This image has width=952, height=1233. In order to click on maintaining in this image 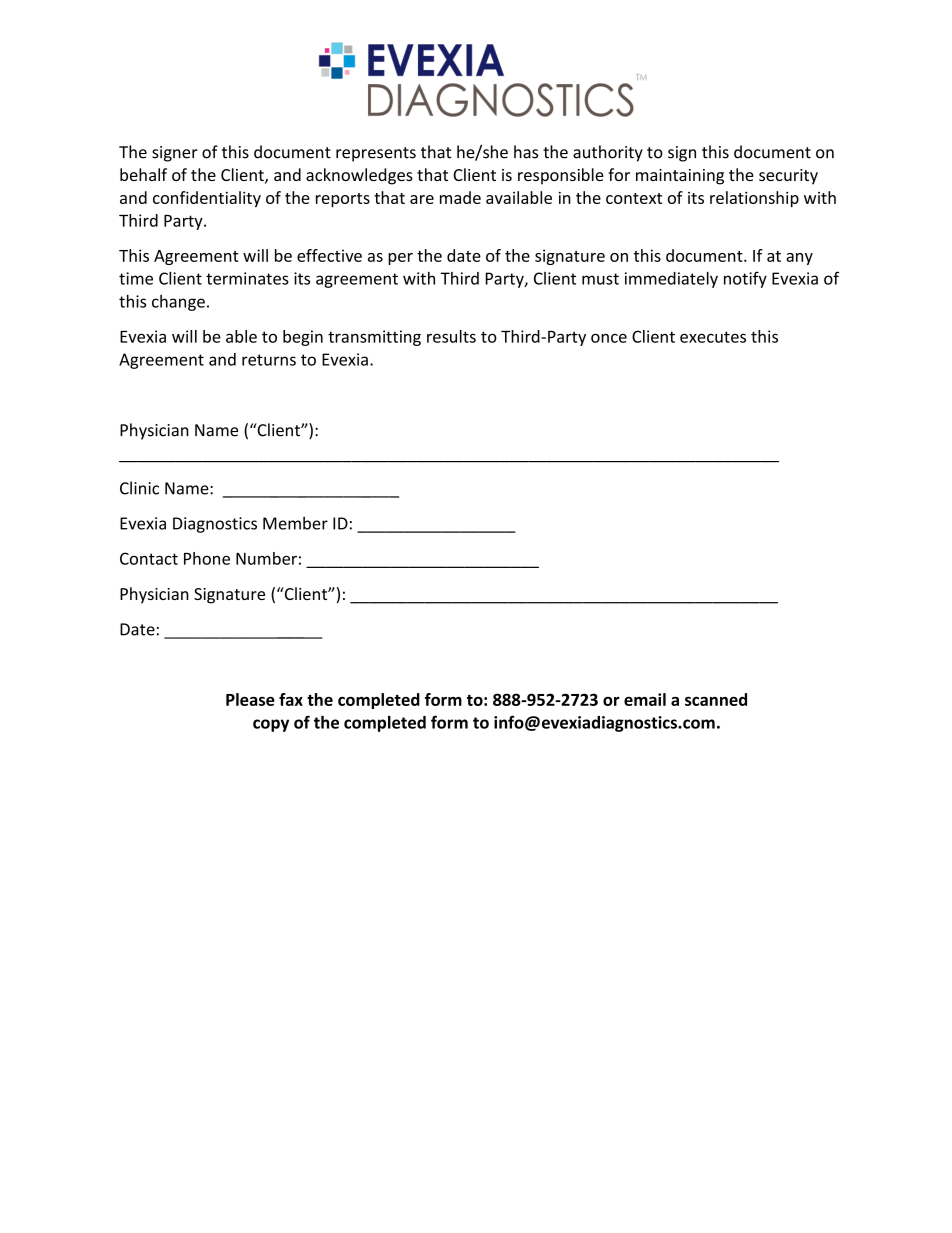, I will do `click(680, 177)`.
